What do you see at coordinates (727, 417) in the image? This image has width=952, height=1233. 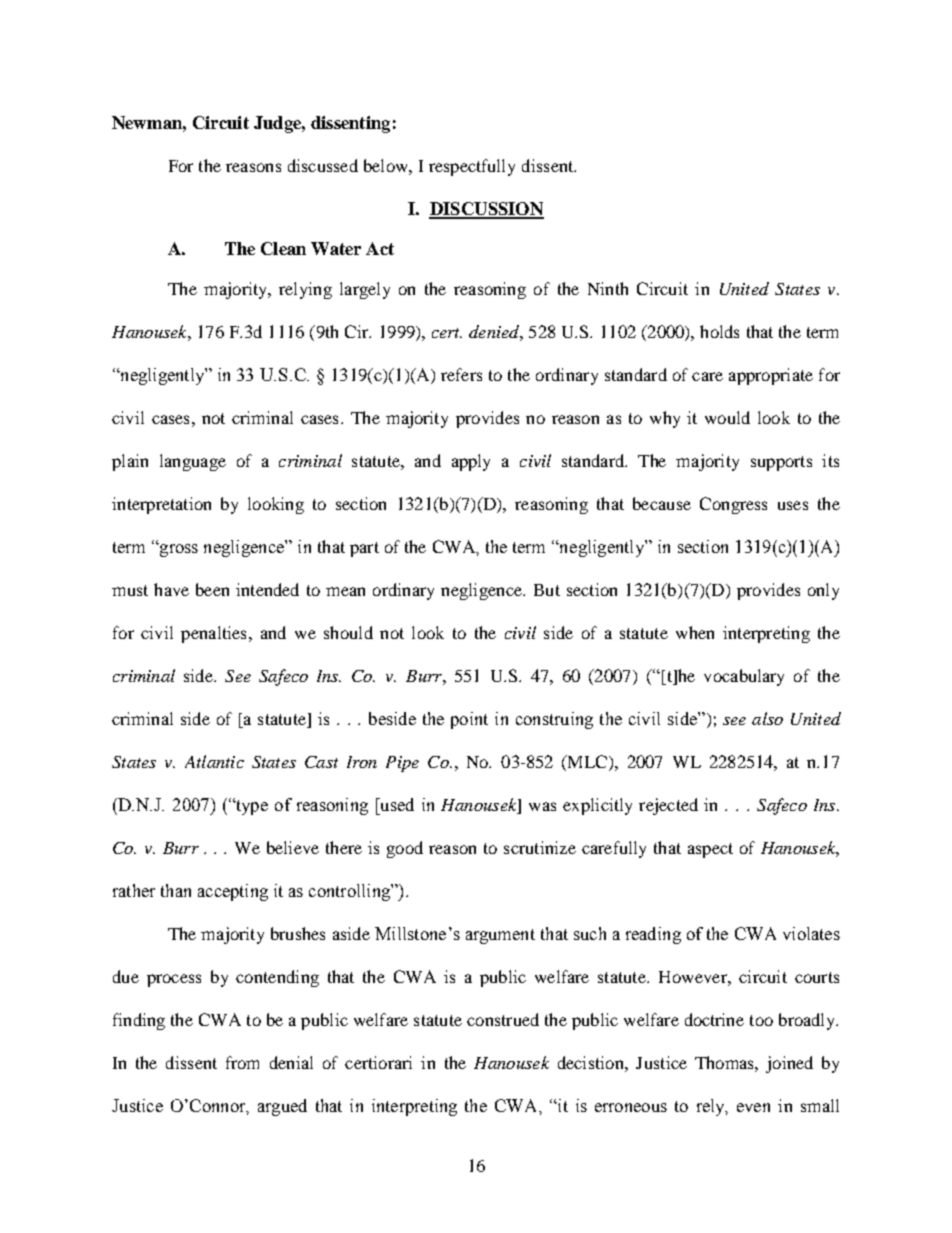 I see `would` at bounding box center [727, 417].
